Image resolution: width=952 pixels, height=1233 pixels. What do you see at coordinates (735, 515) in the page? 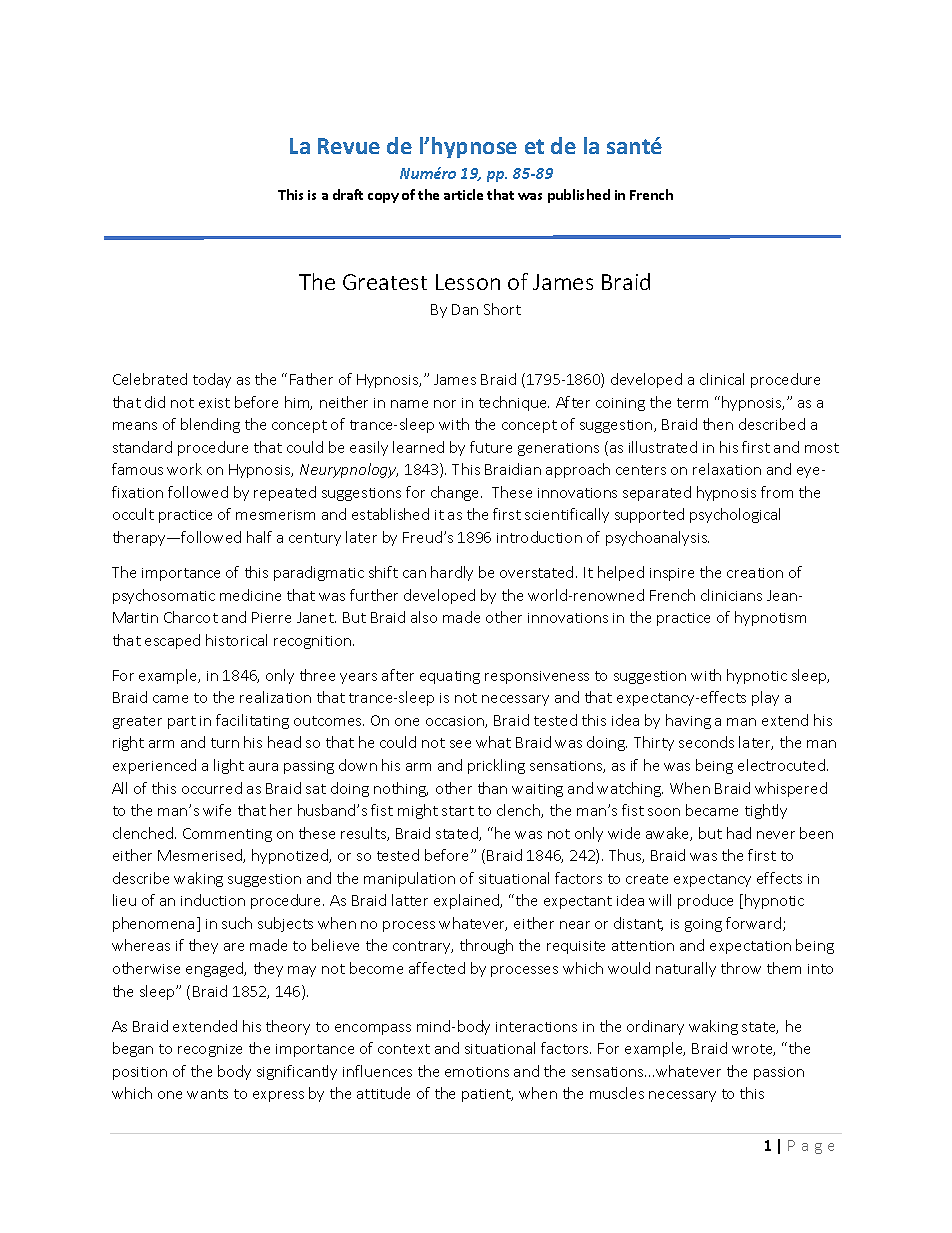
I see `psychological` at bounding box center [735, 515].
